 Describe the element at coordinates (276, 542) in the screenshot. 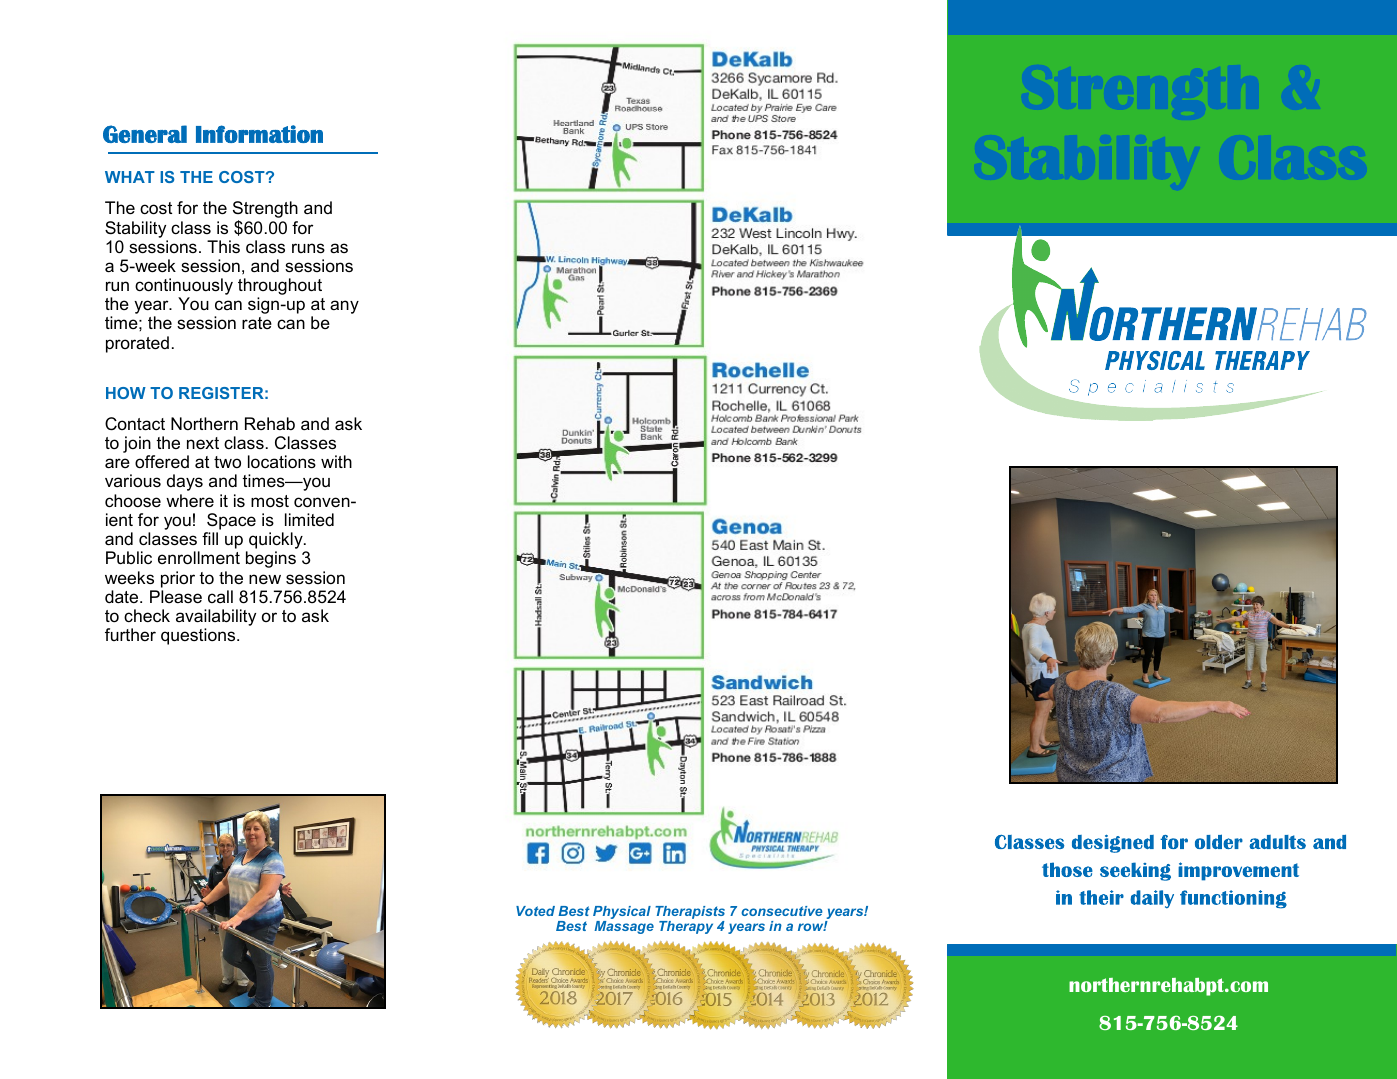

I see `quickly` at that location.
